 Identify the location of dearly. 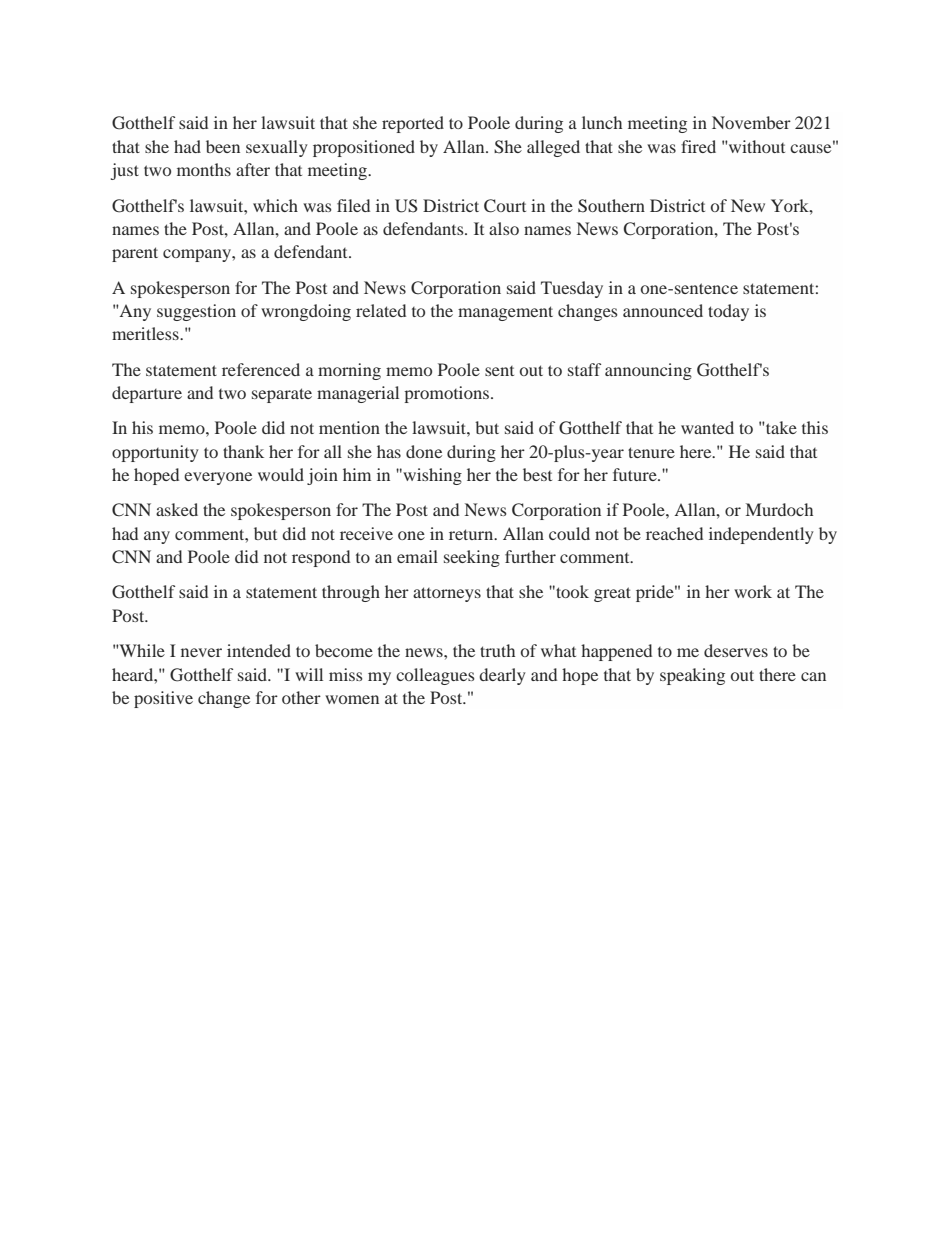
(502, 676).
